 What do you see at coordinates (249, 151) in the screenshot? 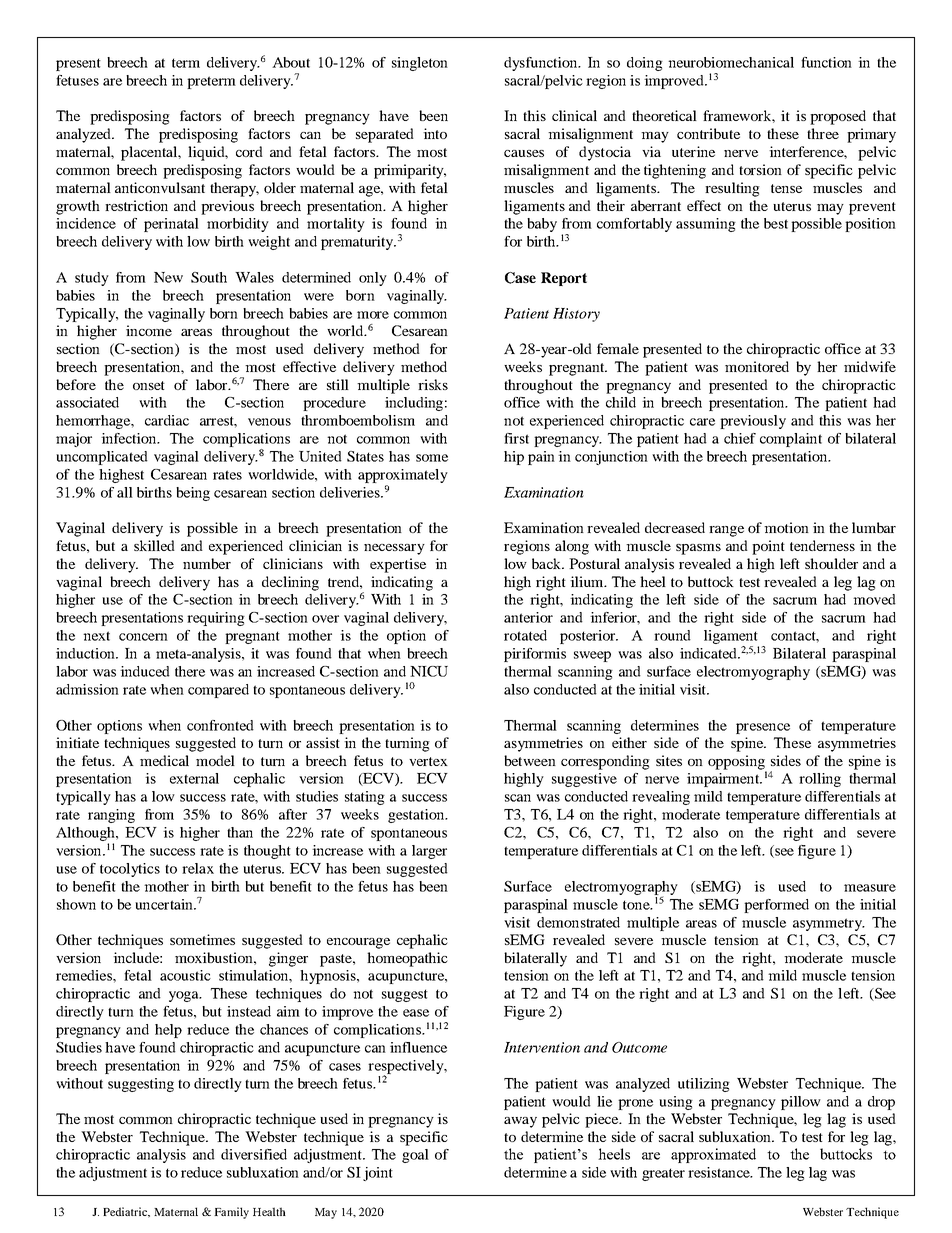
I see `cord` at bounding box center [249, 151].
